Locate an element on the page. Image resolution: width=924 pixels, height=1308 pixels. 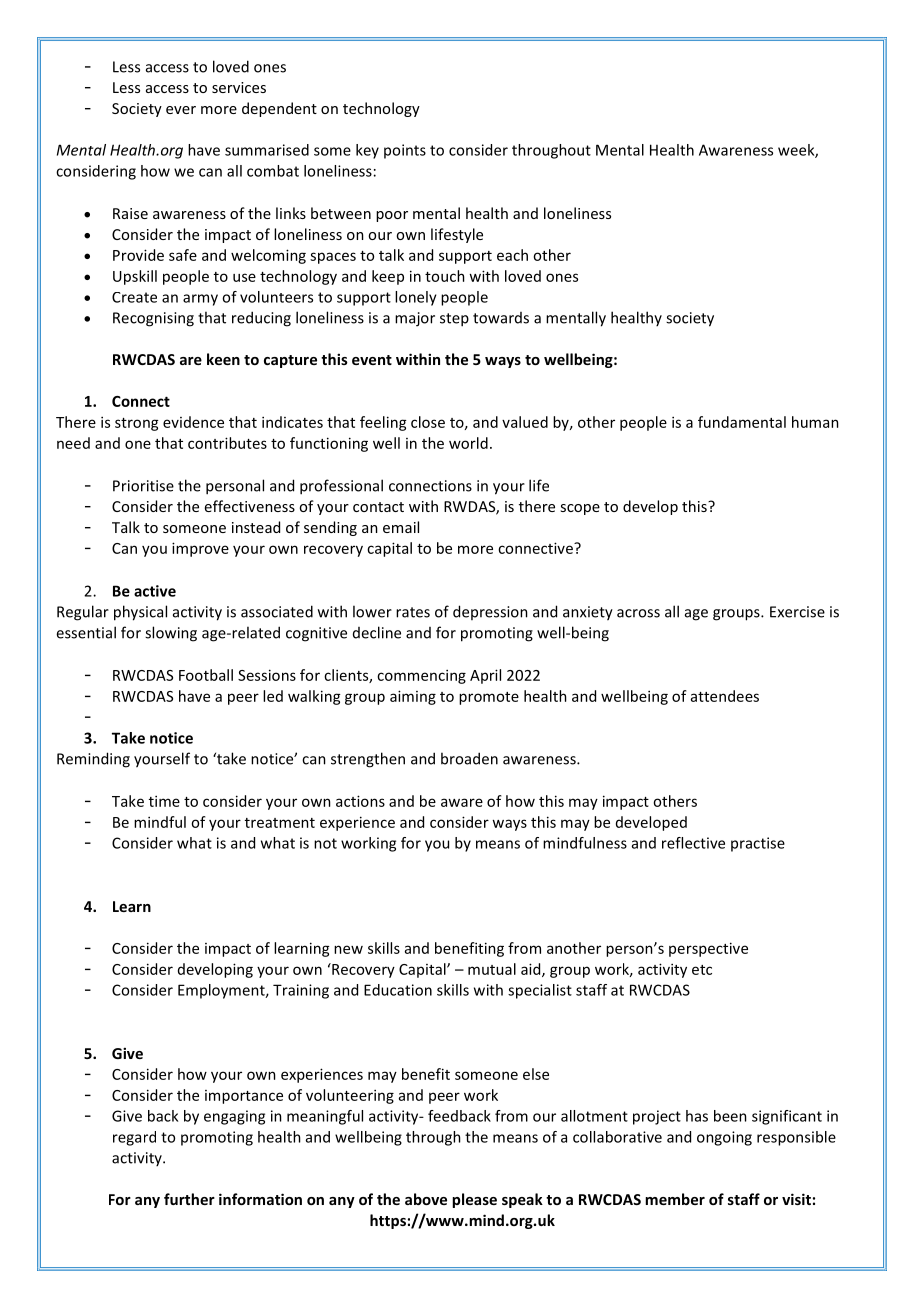
each is located at coordinates (512, 255).
